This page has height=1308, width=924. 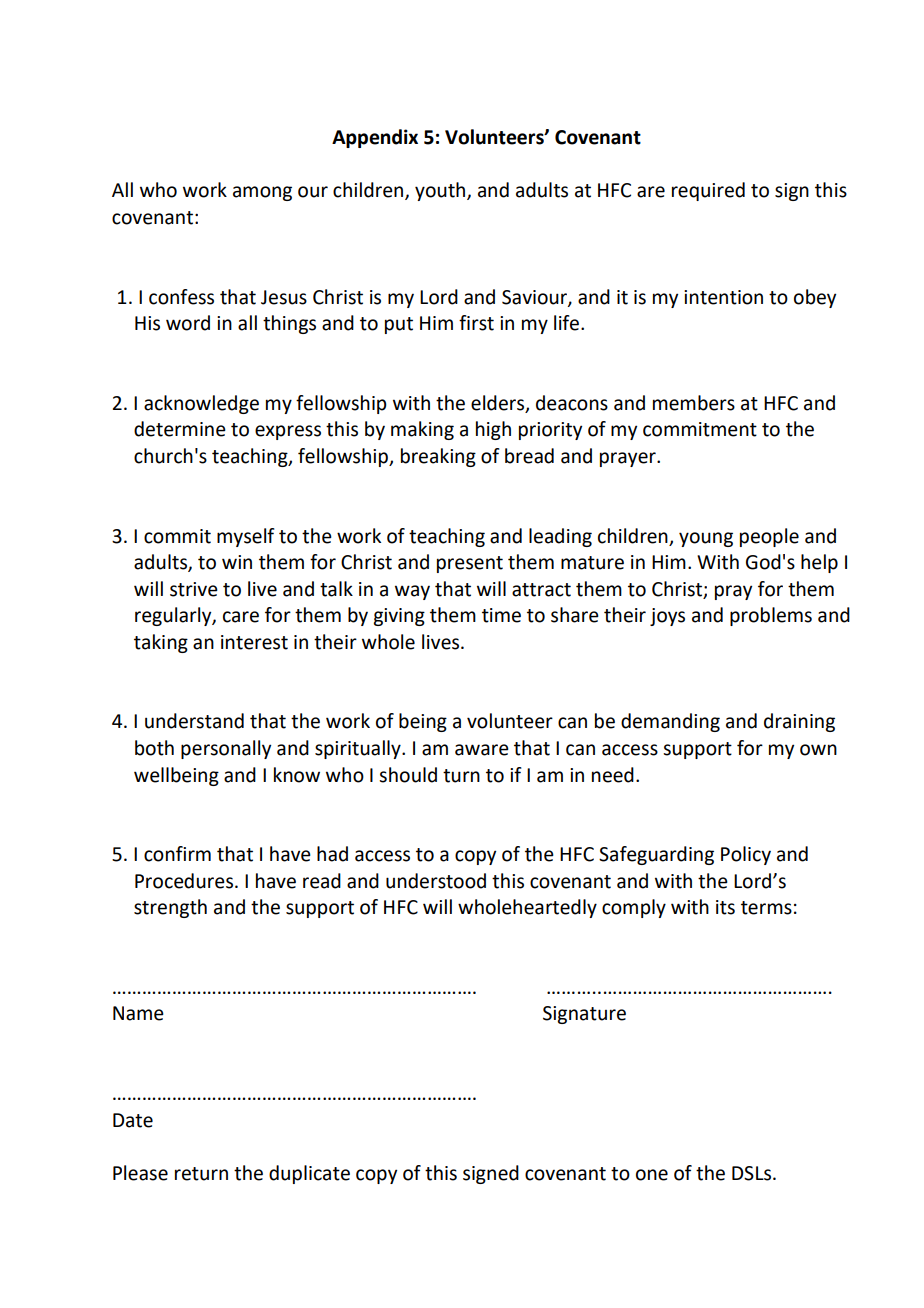 What do you see at coordinates (771, 616) in the page?
I see `problems` at bounding box center [771, 616].
